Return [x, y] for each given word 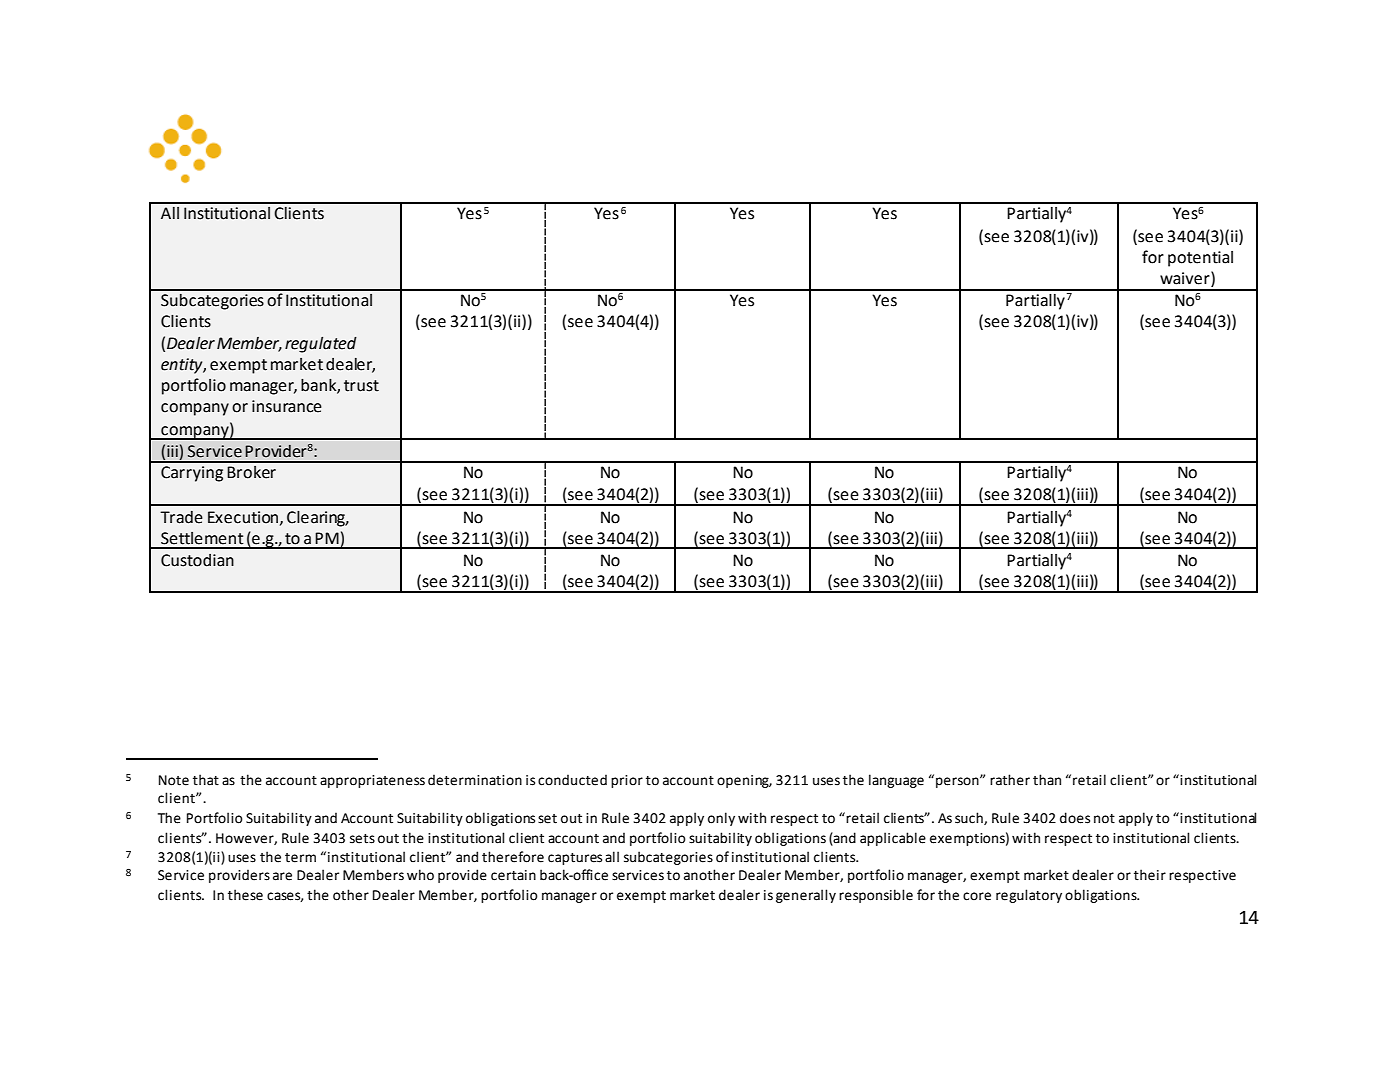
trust [361, 386]
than [1047, 780]
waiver [1186, 278]
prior [627, 781]
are [282, 876]
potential [1200, 259]
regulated [321, 345]
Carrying [192, 474]
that [206, 780]
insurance [287, 406]
